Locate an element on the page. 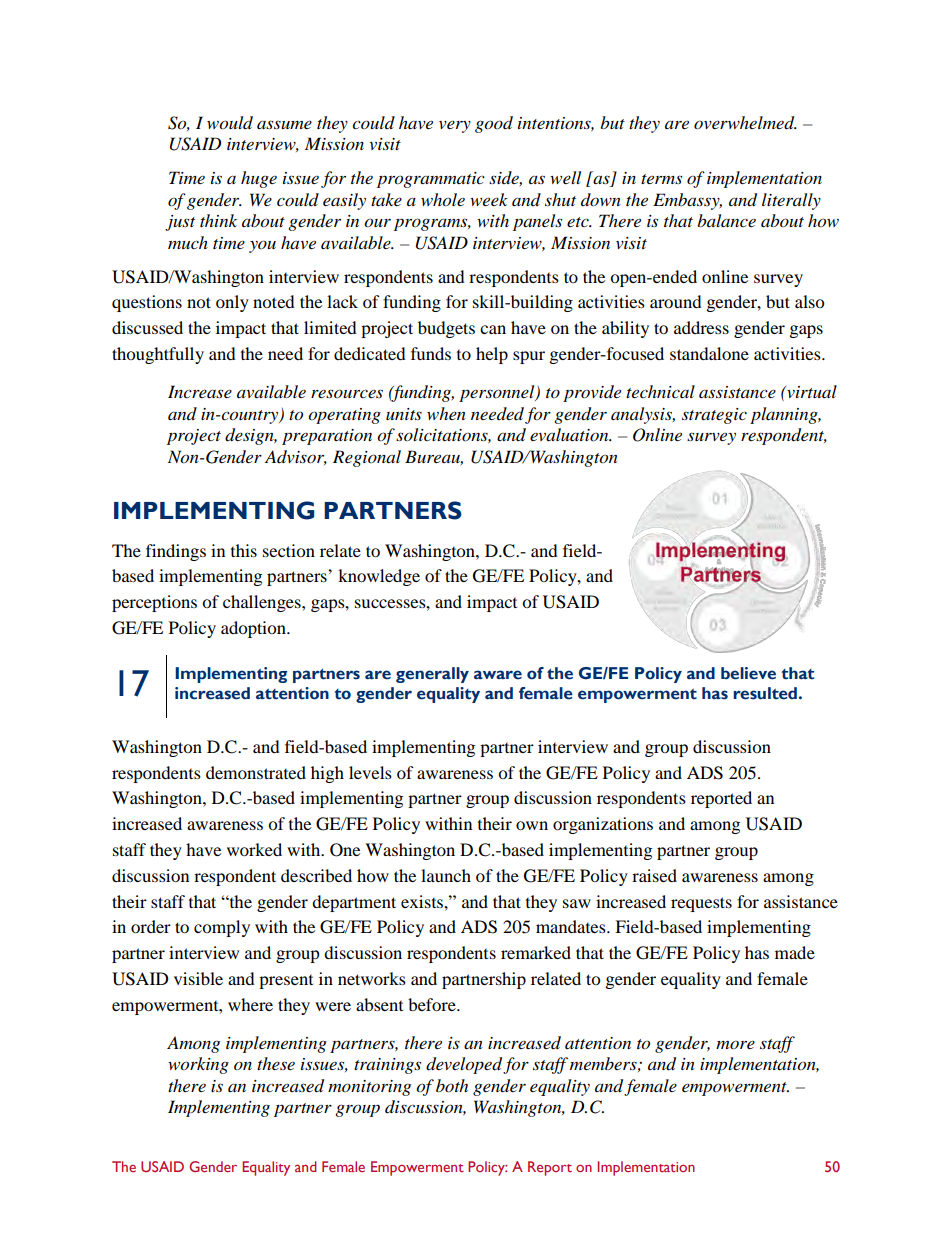 The height and width of the document is (1233, 952). generally is located at coordinates (432, 675).
